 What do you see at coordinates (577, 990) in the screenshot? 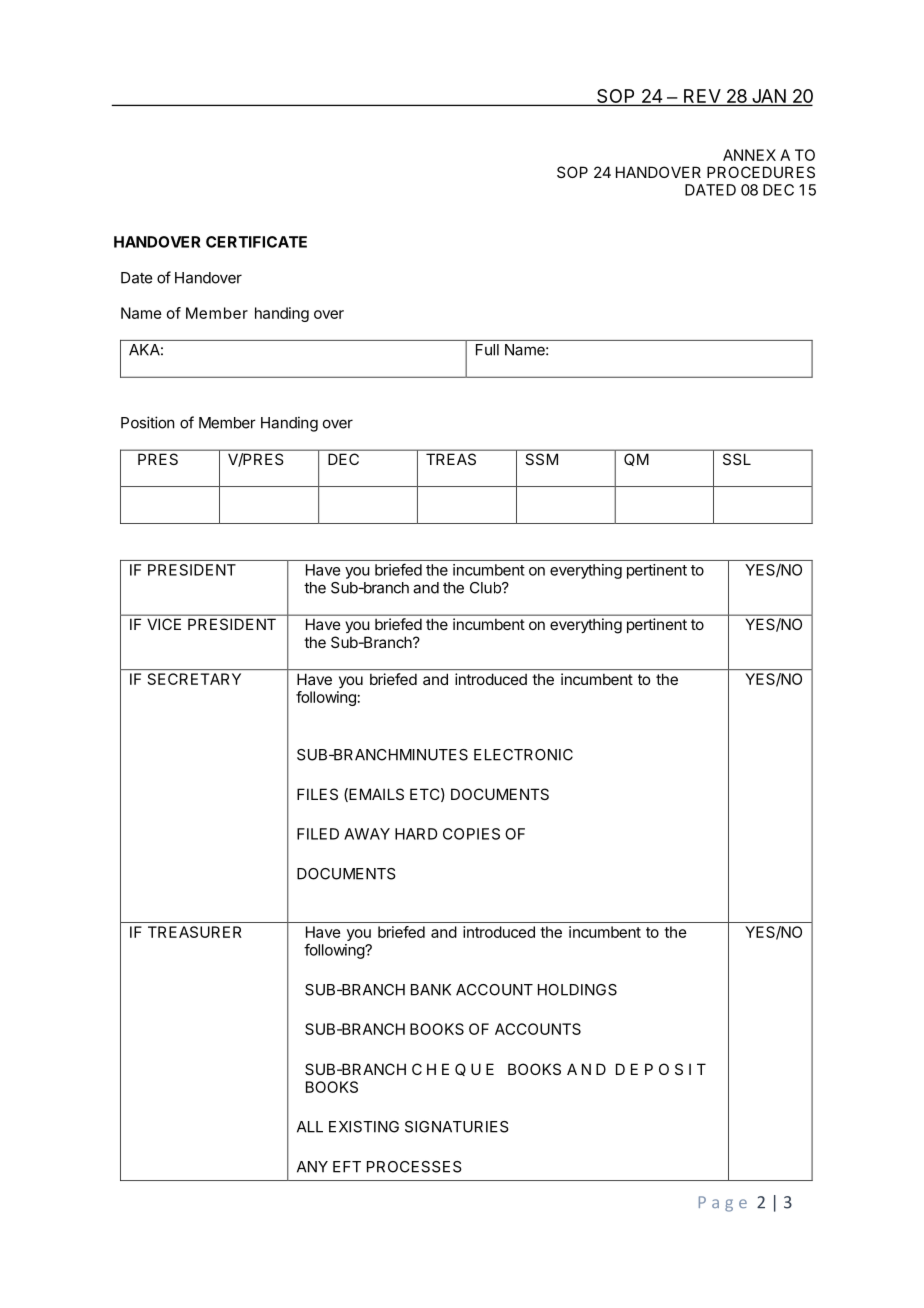
I see `HOLDINGS` at bounding box center [577, 990].
